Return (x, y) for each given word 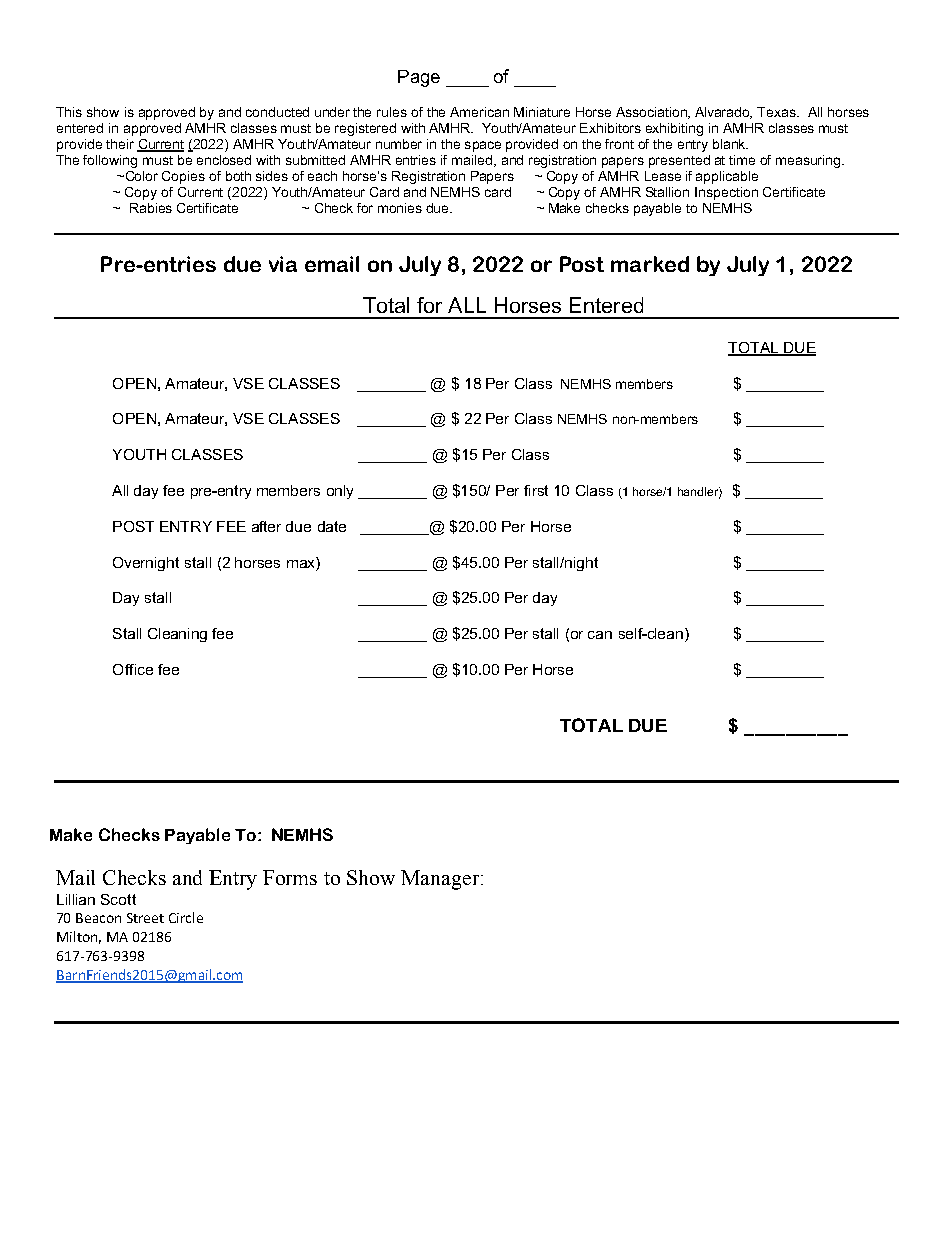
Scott (118, 899)
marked (650, 264)
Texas (778, 112)
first (536, 490)
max (302, 562)
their (120, 144)
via (283, 264)
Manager (441, 880)
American (479, 112)
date (332, 526)
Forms (290, 877)
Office (133, 669)
